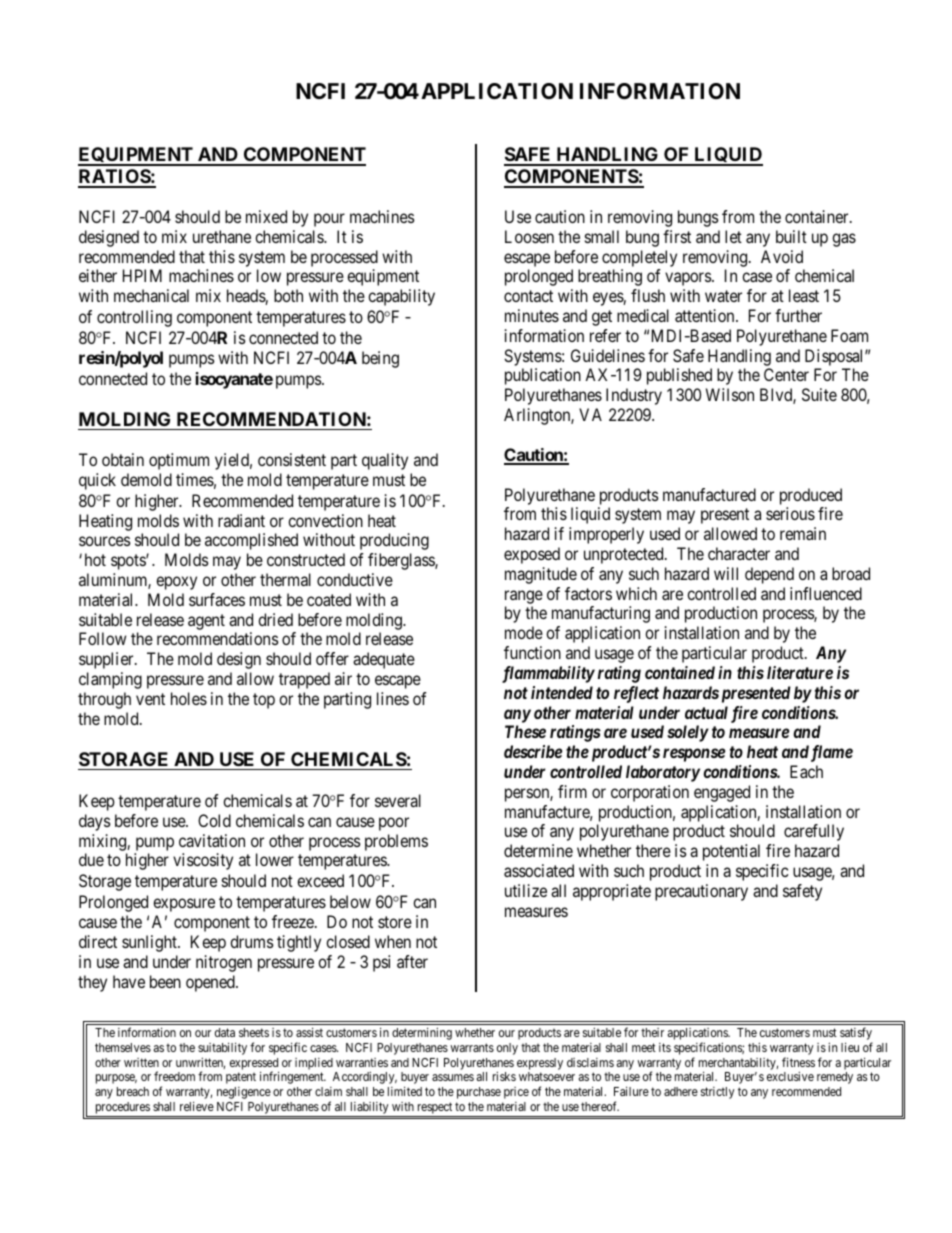  I want to click on Avoid, so click(782, 256).
